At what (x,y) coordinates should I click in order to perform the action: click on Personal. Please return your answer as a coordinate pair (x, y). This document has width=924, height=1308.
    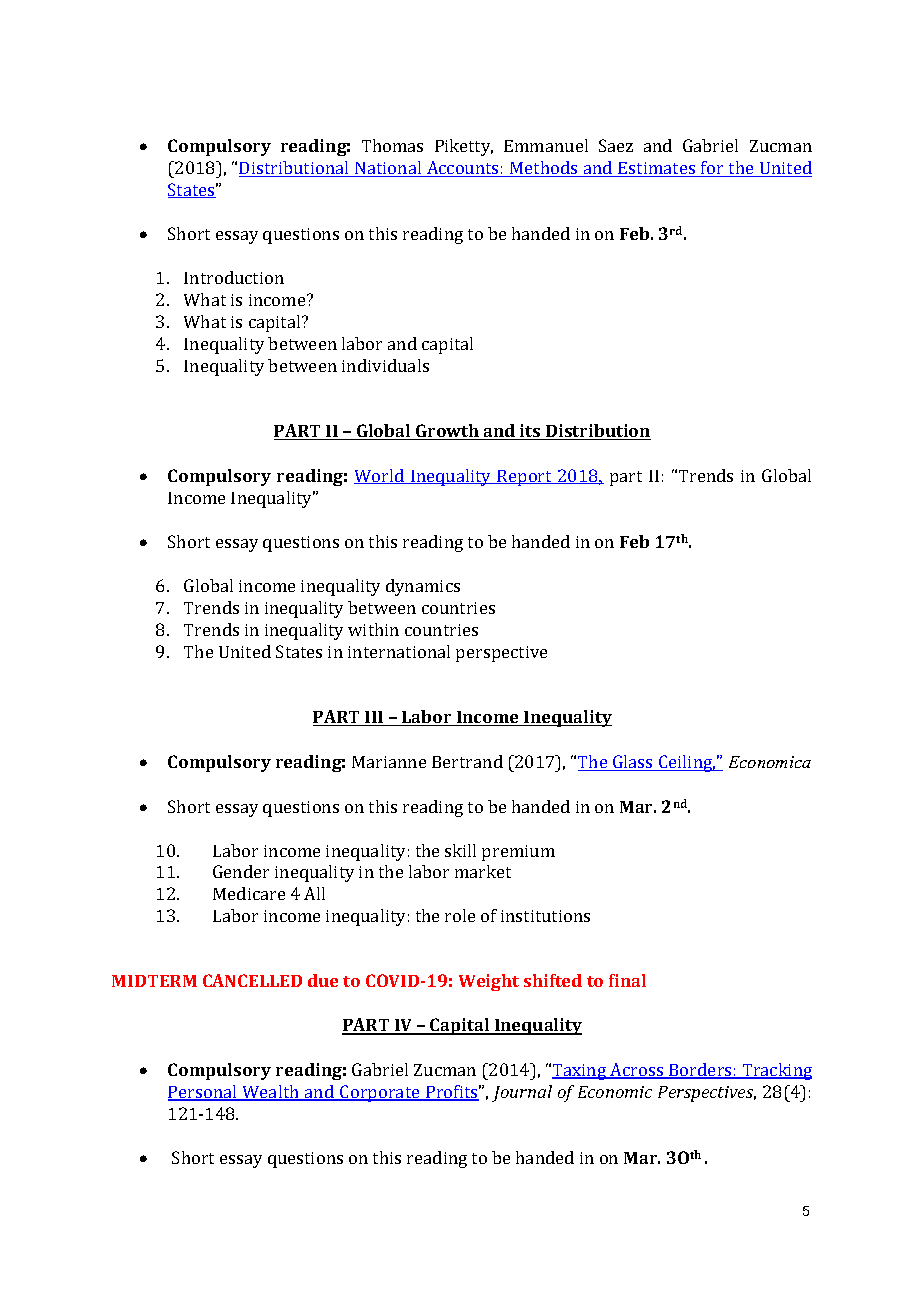
    Looking at the image, I should click on (203, 1093).
